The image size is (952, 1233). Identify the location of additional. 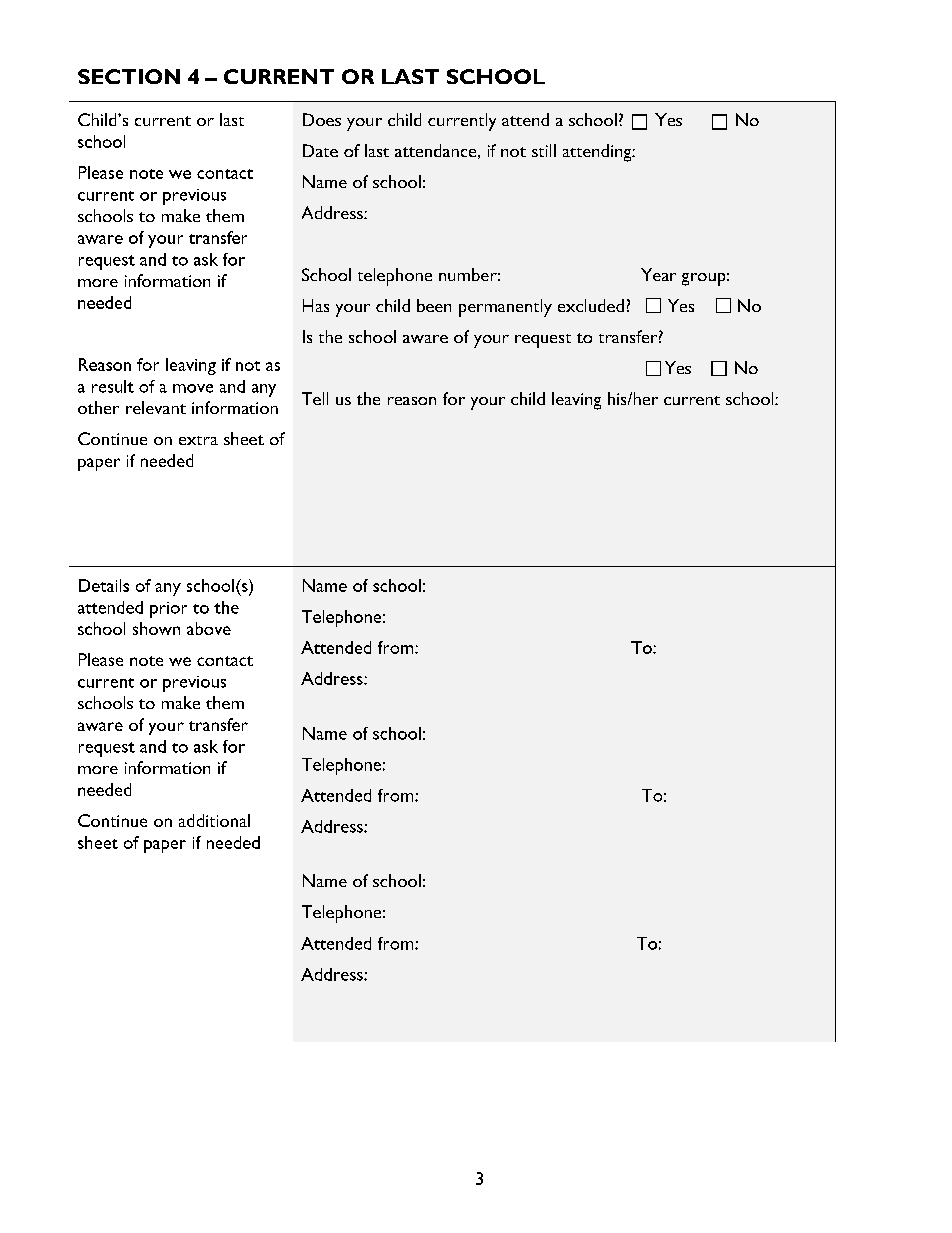
(214, 820).
